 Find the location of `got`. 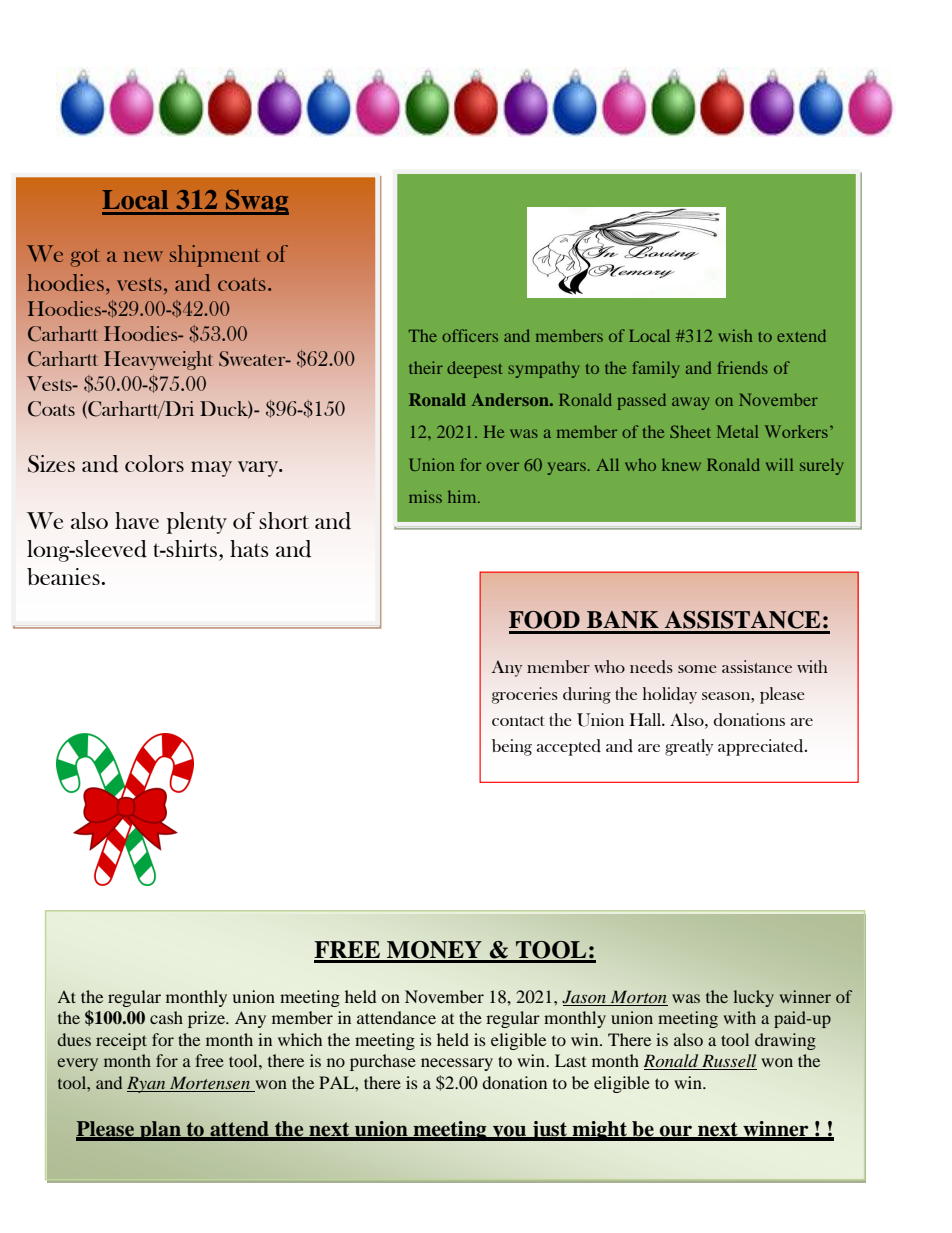

got is located at coordinates (85, 258).
